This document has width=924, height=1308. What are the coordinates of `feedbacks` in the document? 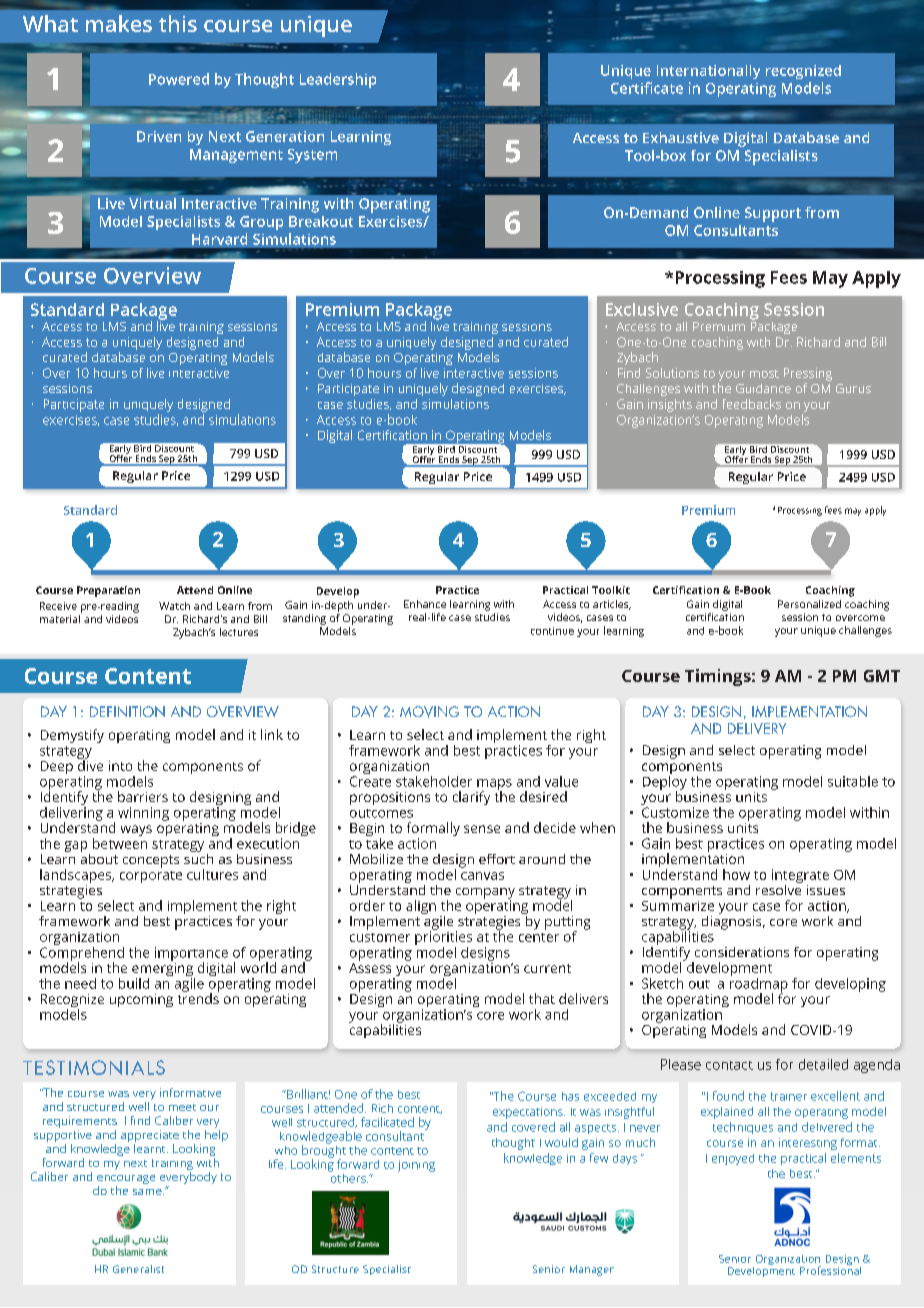 It's located at (752, 404).
